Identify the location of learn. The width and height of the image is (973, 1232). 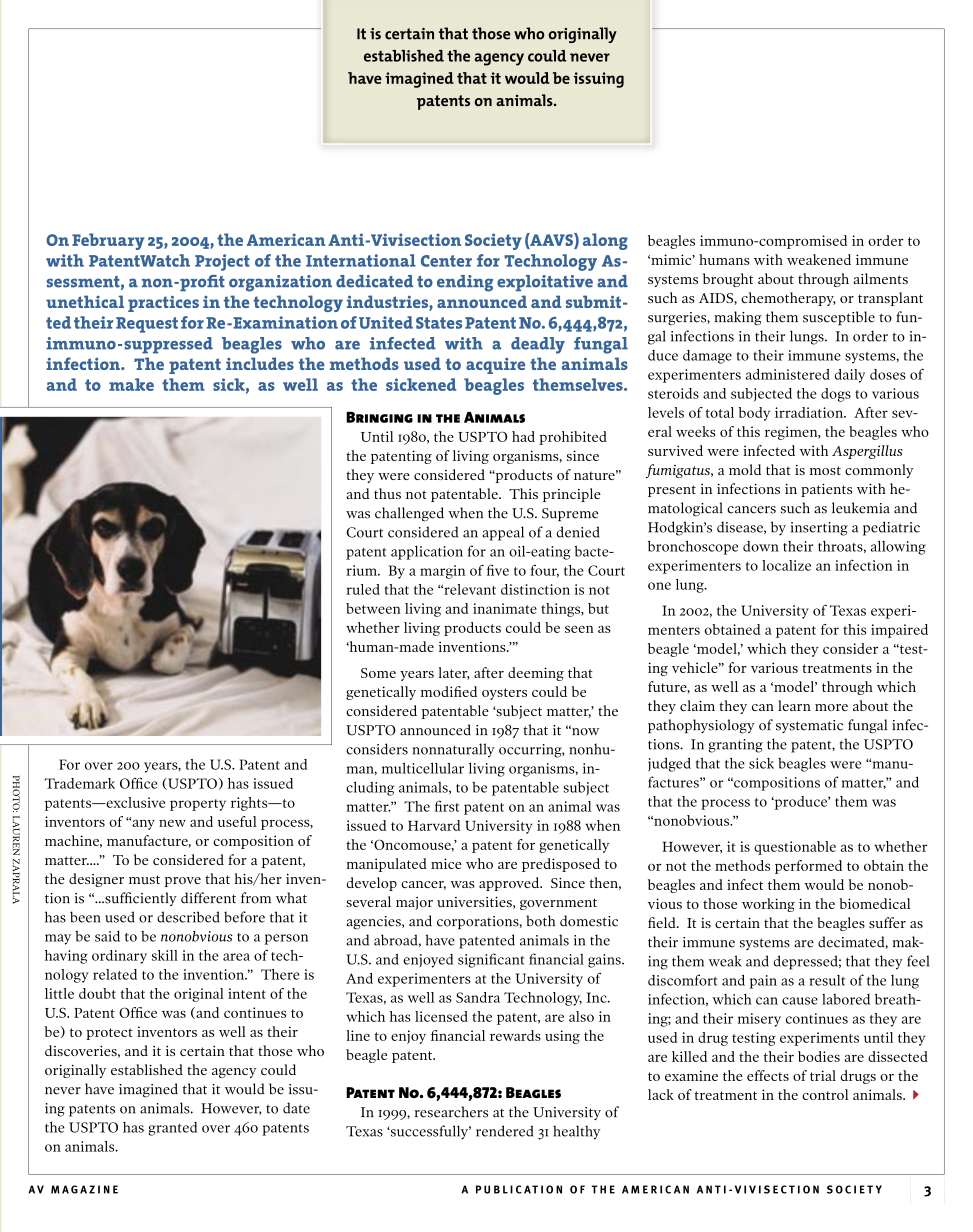
(794, 705).
